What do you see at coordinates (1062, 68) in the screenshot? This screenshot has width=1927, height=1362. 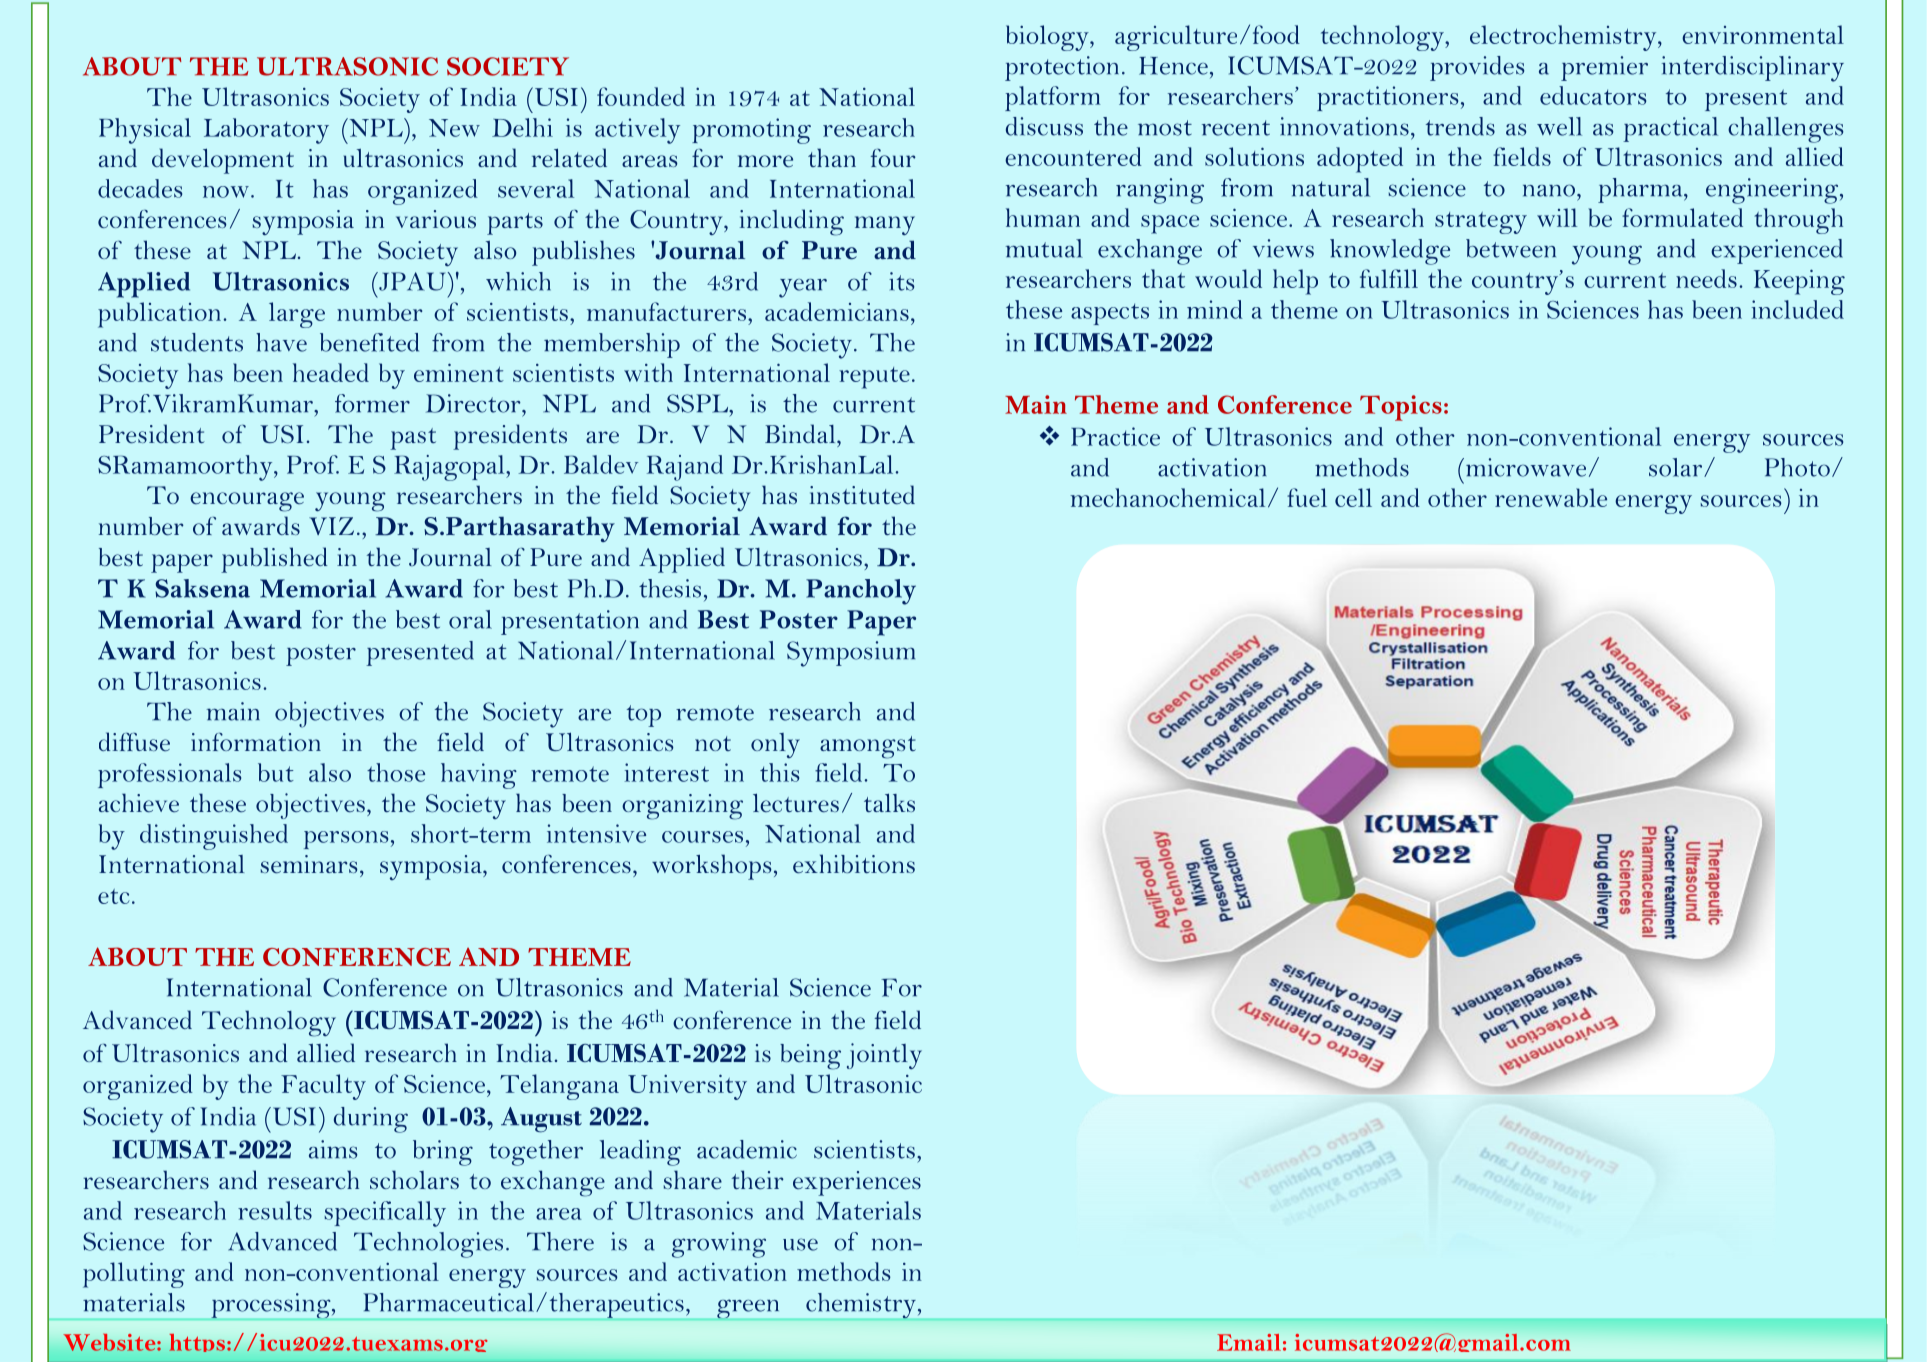 I see `protection` at bounding box center [1062, 68].
